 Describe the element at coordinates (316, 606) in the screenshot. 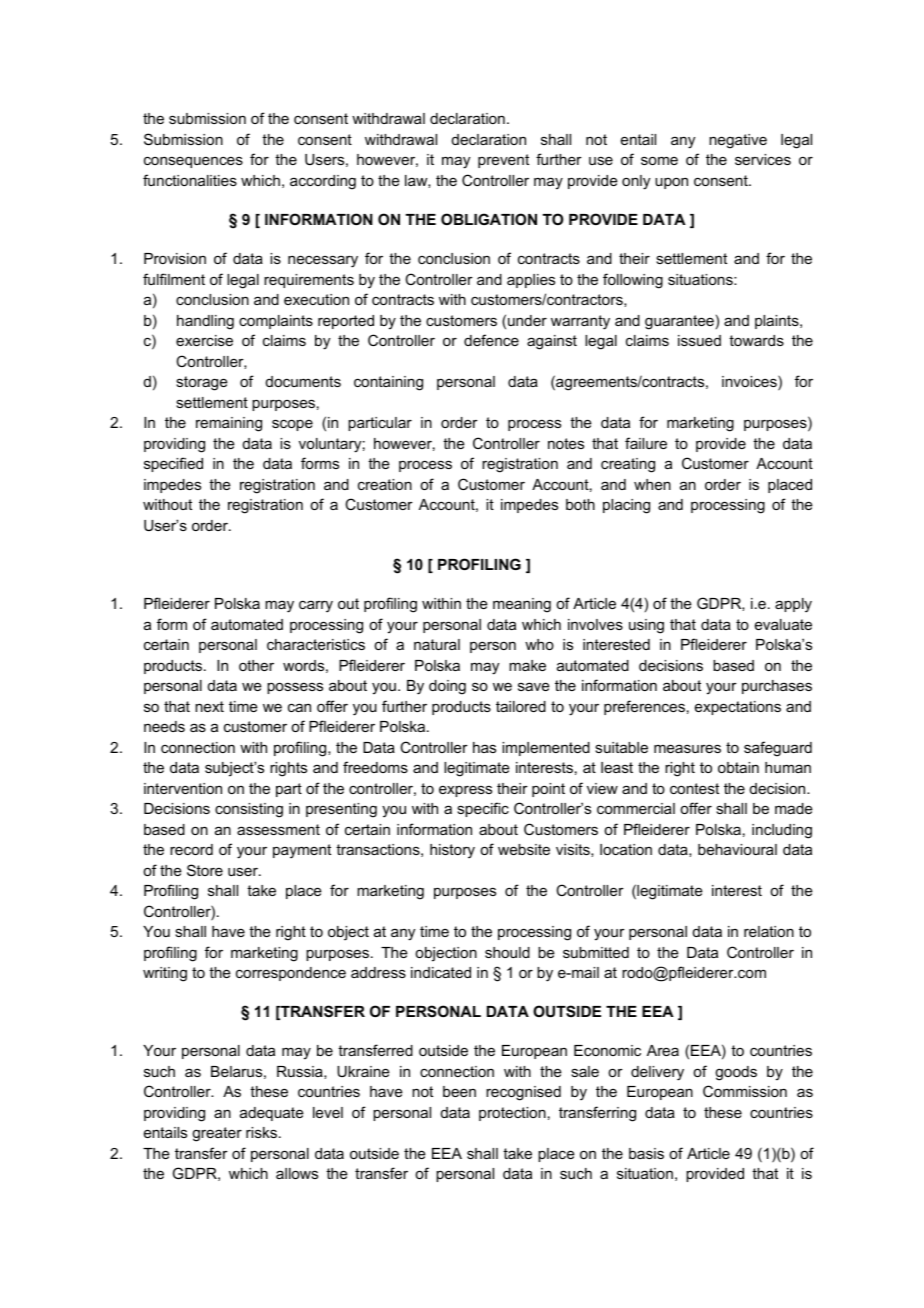

I see `carry` at that location.
